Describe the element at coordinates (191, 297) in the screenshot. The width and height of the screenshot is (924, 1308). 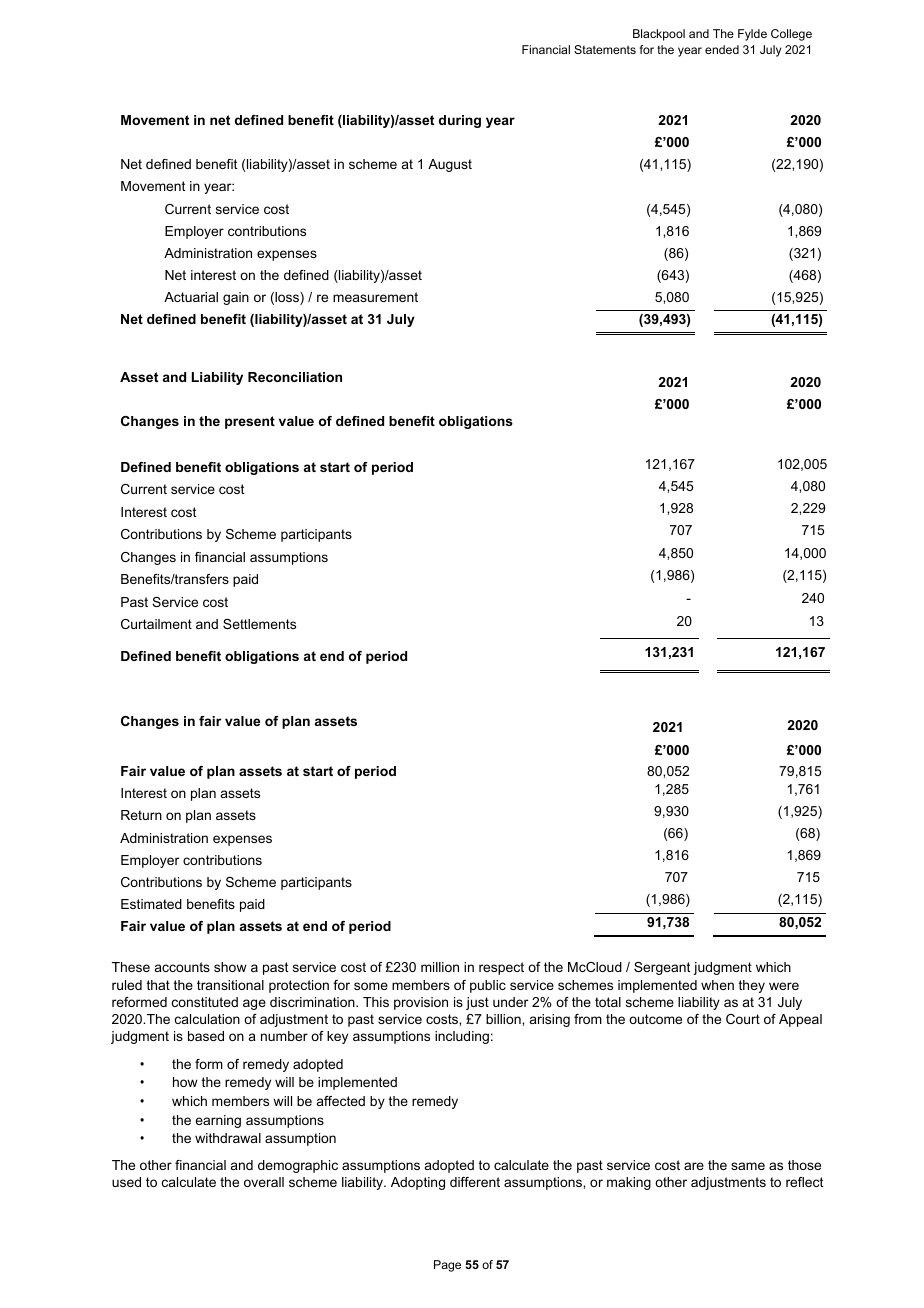
I see `Actuarial` at that location.
